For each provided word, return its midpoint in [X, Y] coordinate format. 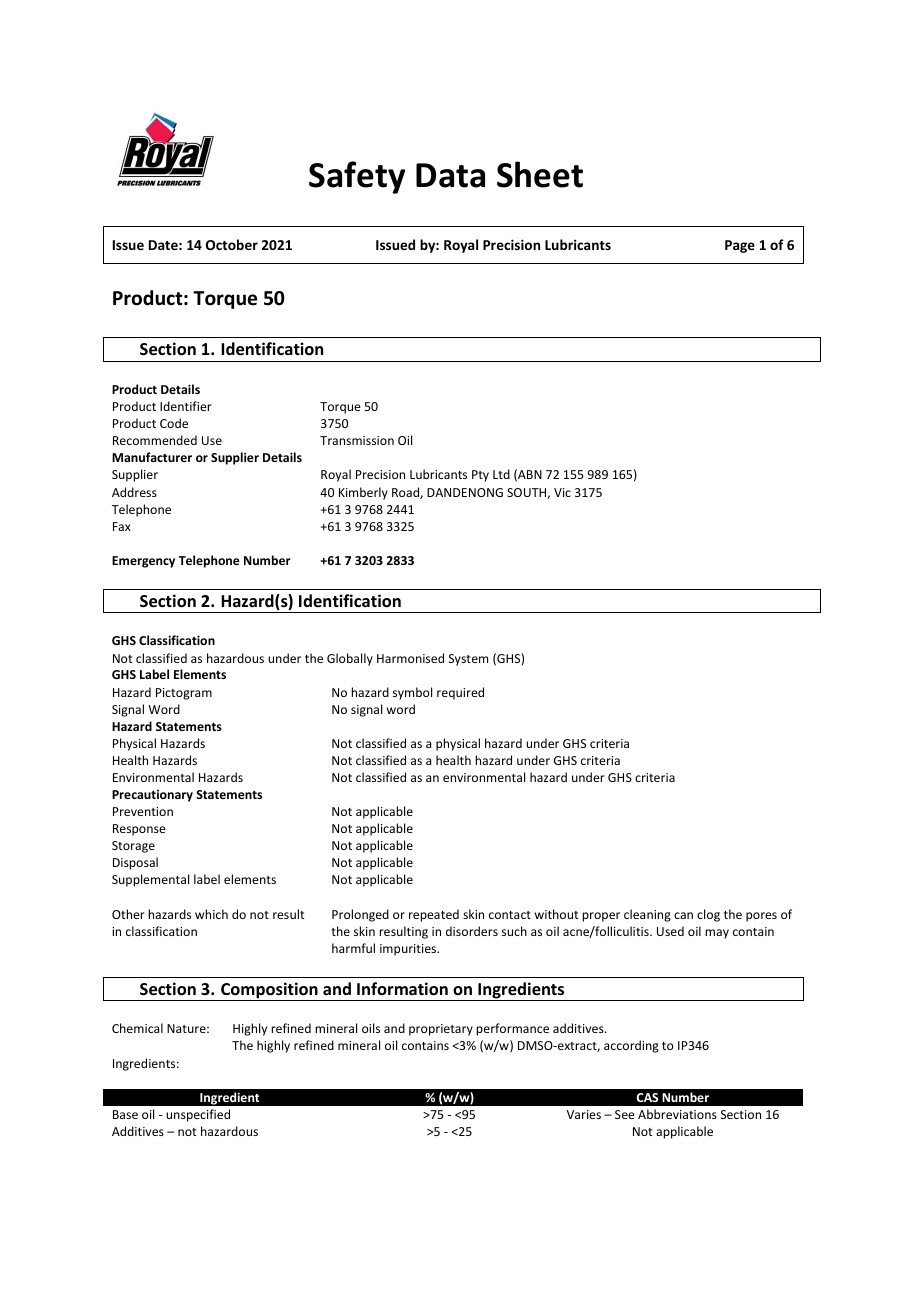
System [468, 660]
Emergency [143, 562]
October [232, 244]
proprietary [441, 1030]
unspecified [198, 1115]
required [460, 693]
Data [450, 175]
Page [740, 246]
